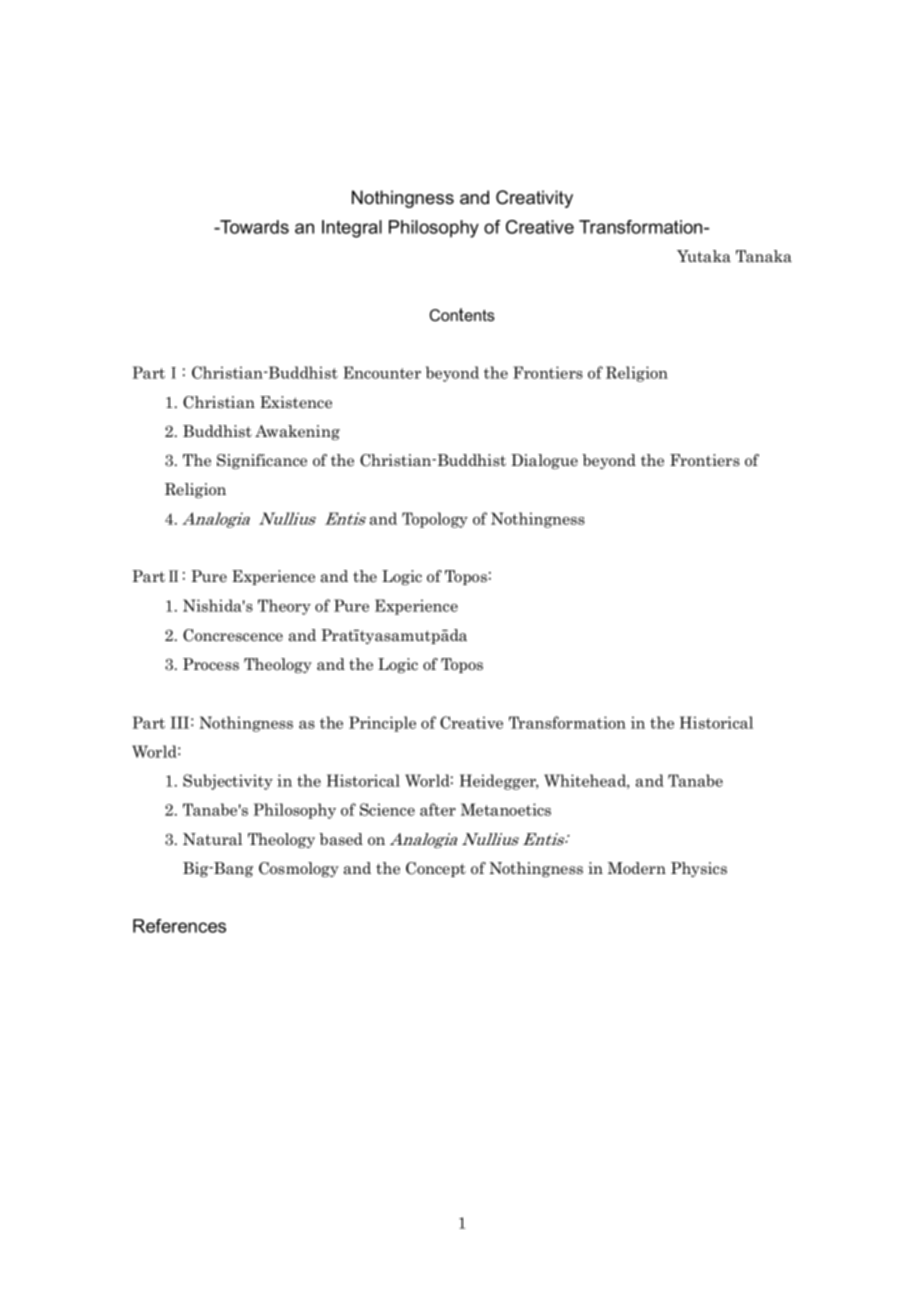  I want to click on Physics, so click(699, 869).
